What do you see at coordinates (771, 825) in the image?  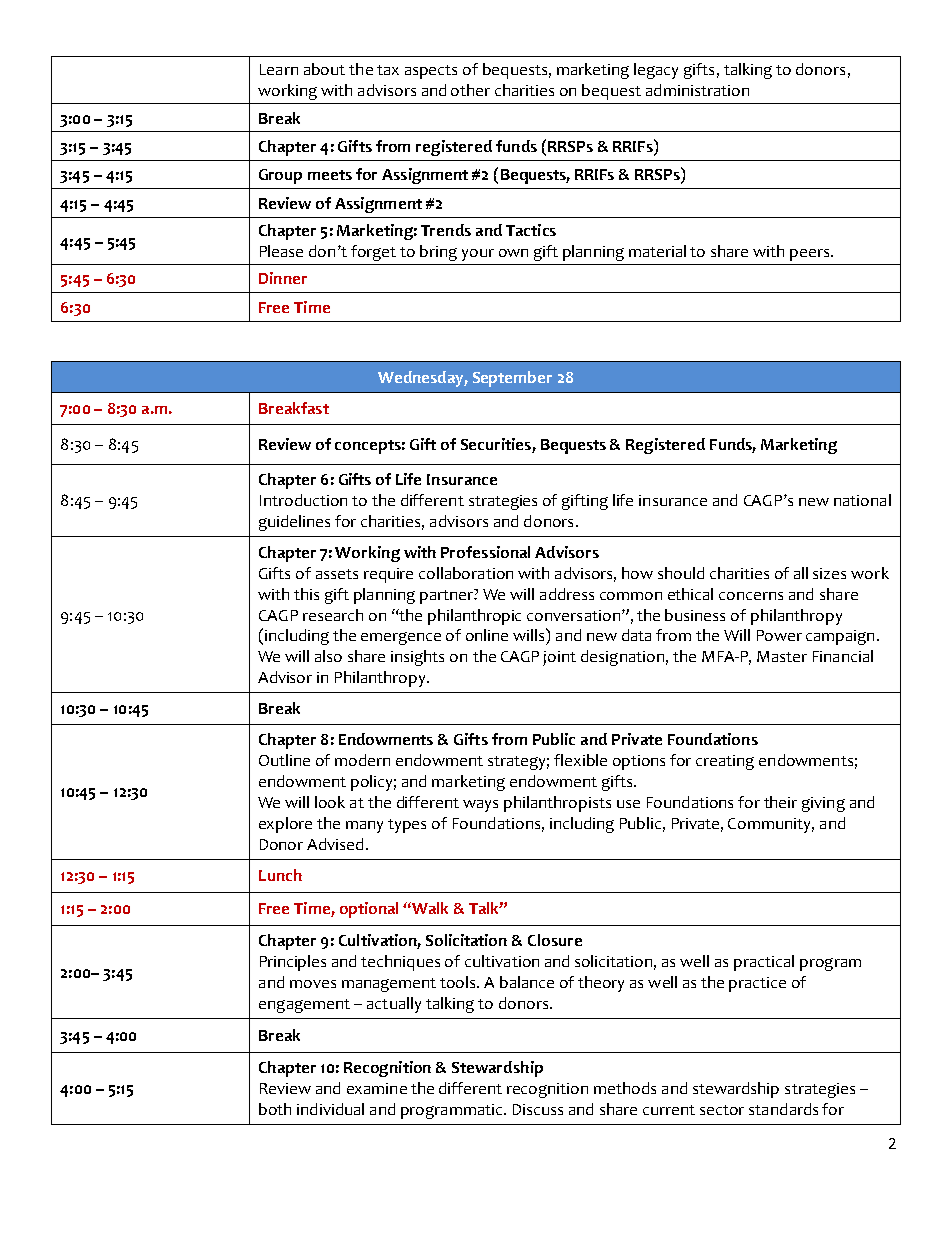 I see `Community` at bounding box center [771, 825].
